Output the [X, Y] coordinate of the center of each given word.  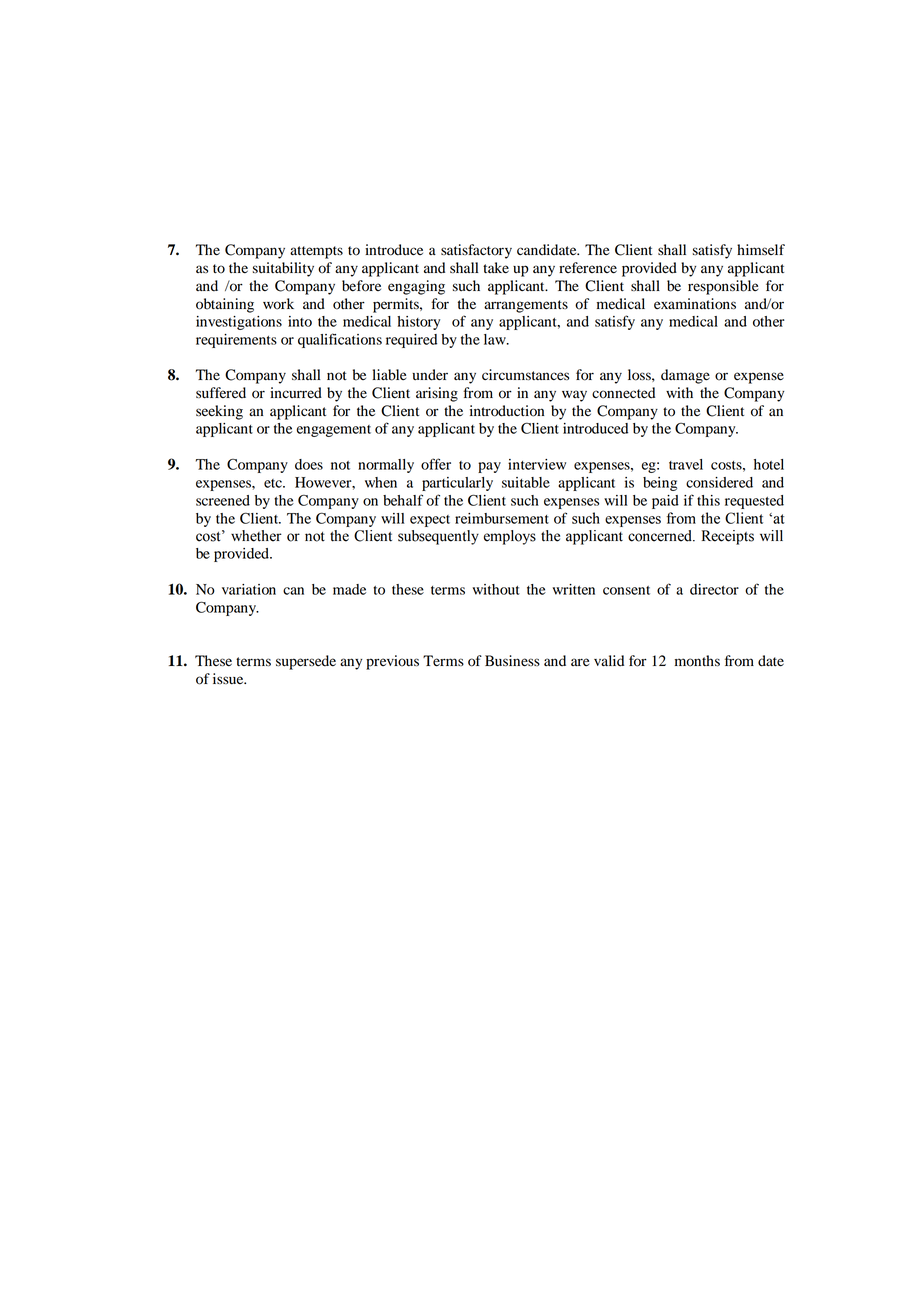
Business [512, 661]
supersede [306, 662]
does [309, 464]
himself [761, 249]
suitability [283, 269]
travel [686, 464]
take [496, 268]
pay [489, 467]
